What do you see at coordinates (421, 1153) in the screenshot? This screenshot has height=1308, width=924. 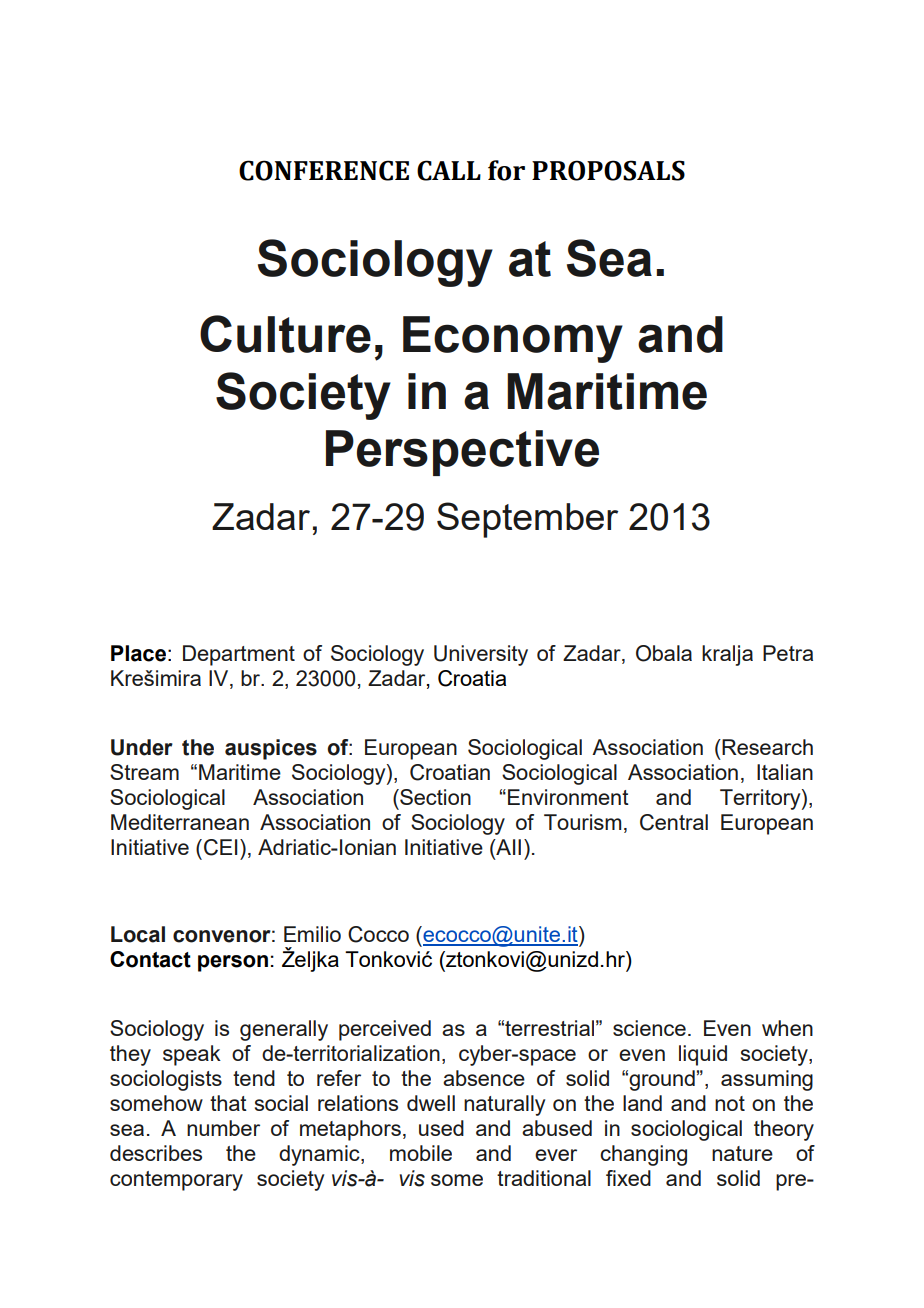 I see `mobile` at bounding box center [421, 1153].
